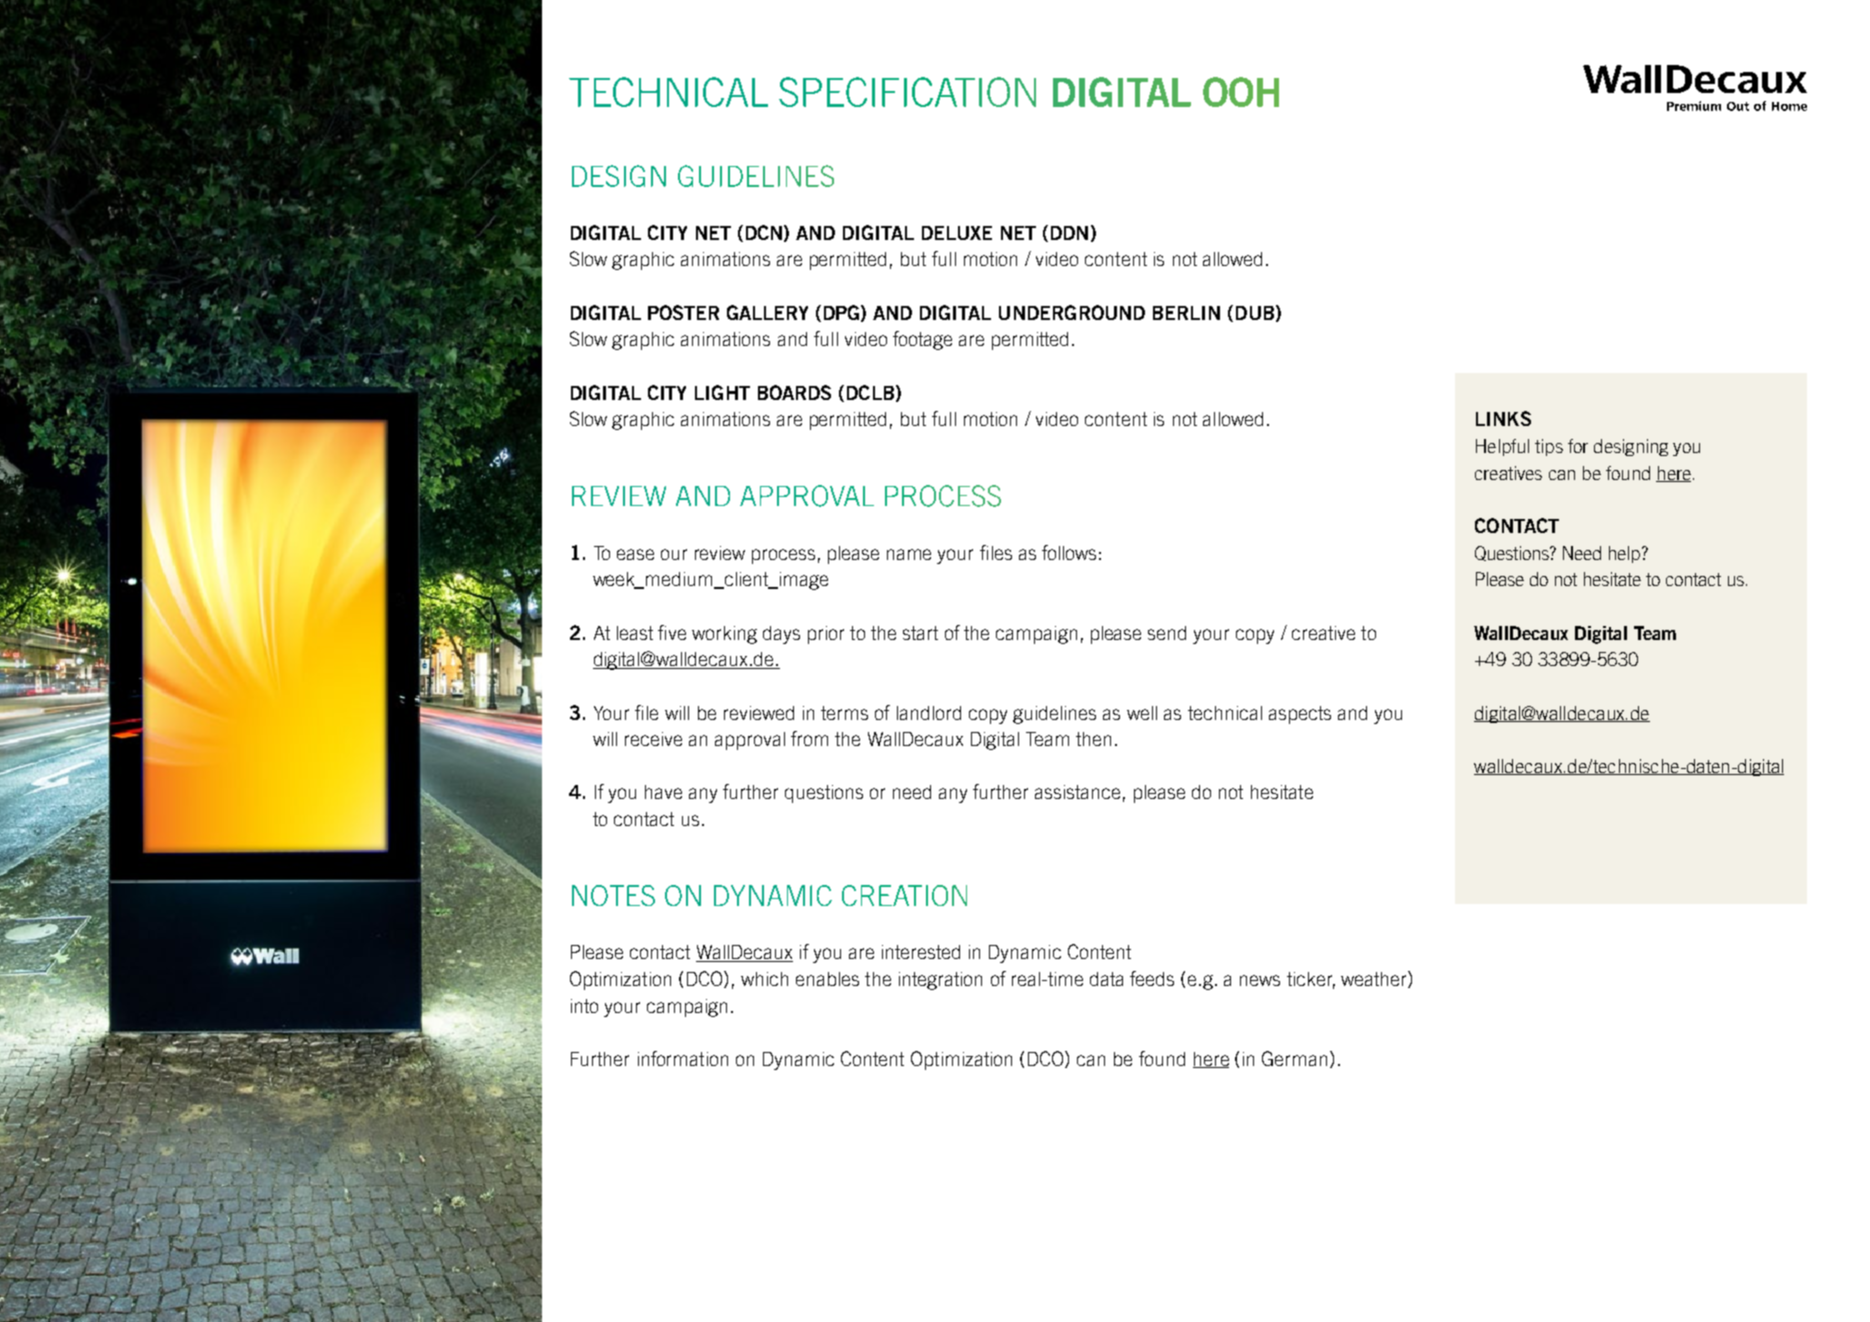  What do you see at coordinates (1167, 633) in the document?
I see `send` at bounding box center [1167, 633].
